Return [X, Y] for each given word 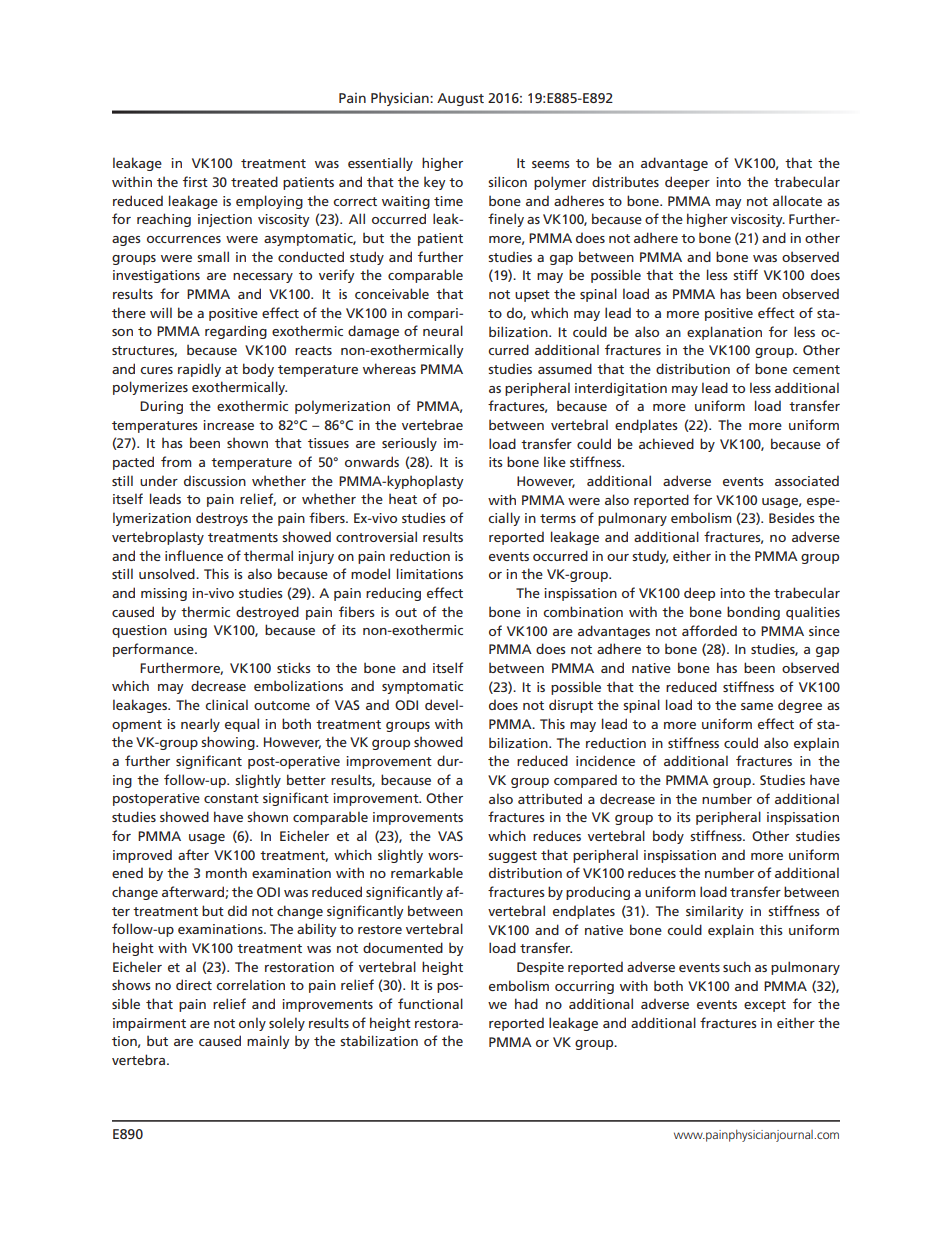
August [460, 99]
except [765, 1006]
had [526, 1003]
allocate [797, 200]
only [252, 1024]
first [195, 181]
